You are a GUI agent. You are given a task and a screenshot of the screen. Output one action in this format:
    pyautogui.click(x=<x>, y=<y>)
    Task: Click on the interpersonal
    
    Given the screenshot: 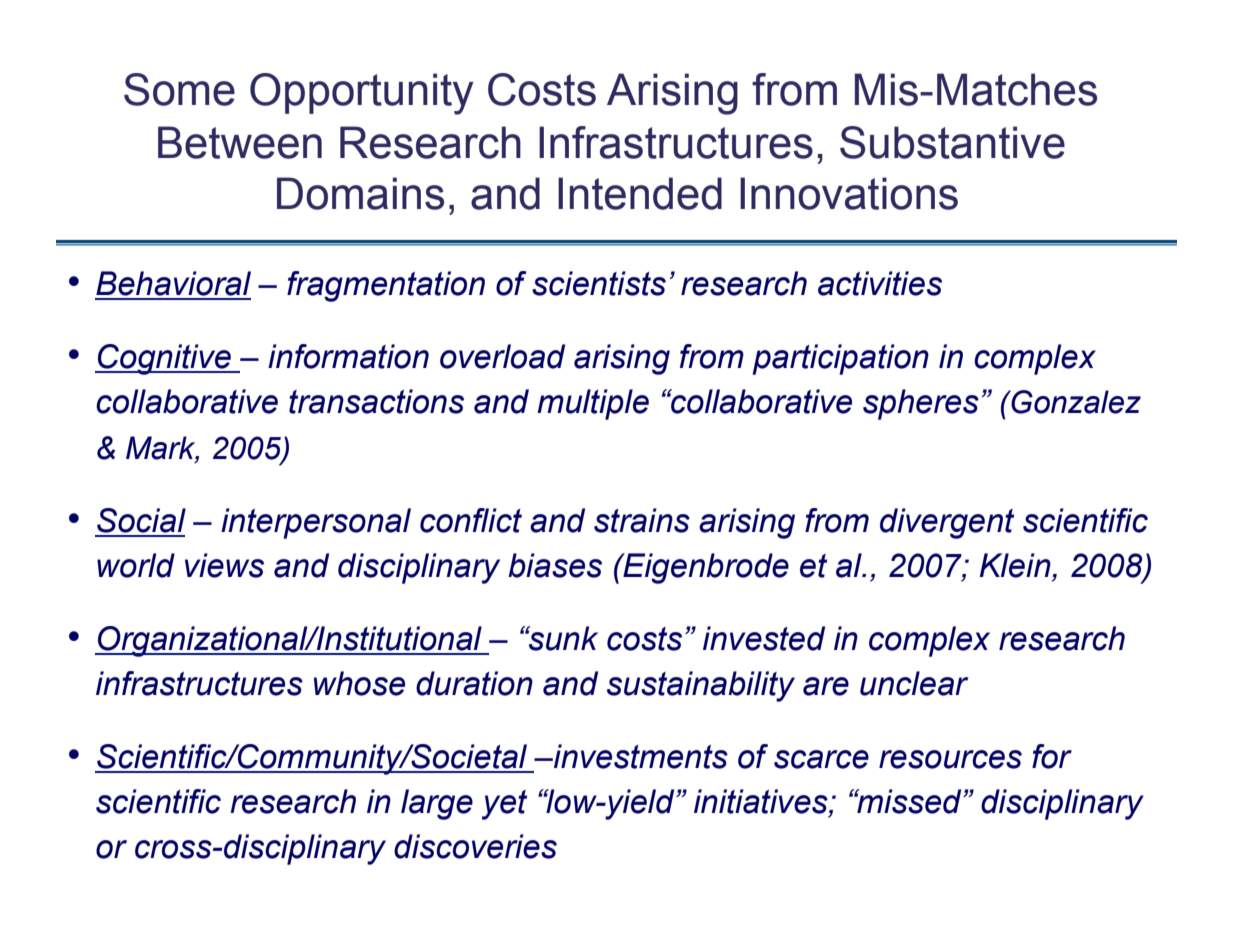 What is the action you would take?
    pyautogui.click(x=316, y=523)
